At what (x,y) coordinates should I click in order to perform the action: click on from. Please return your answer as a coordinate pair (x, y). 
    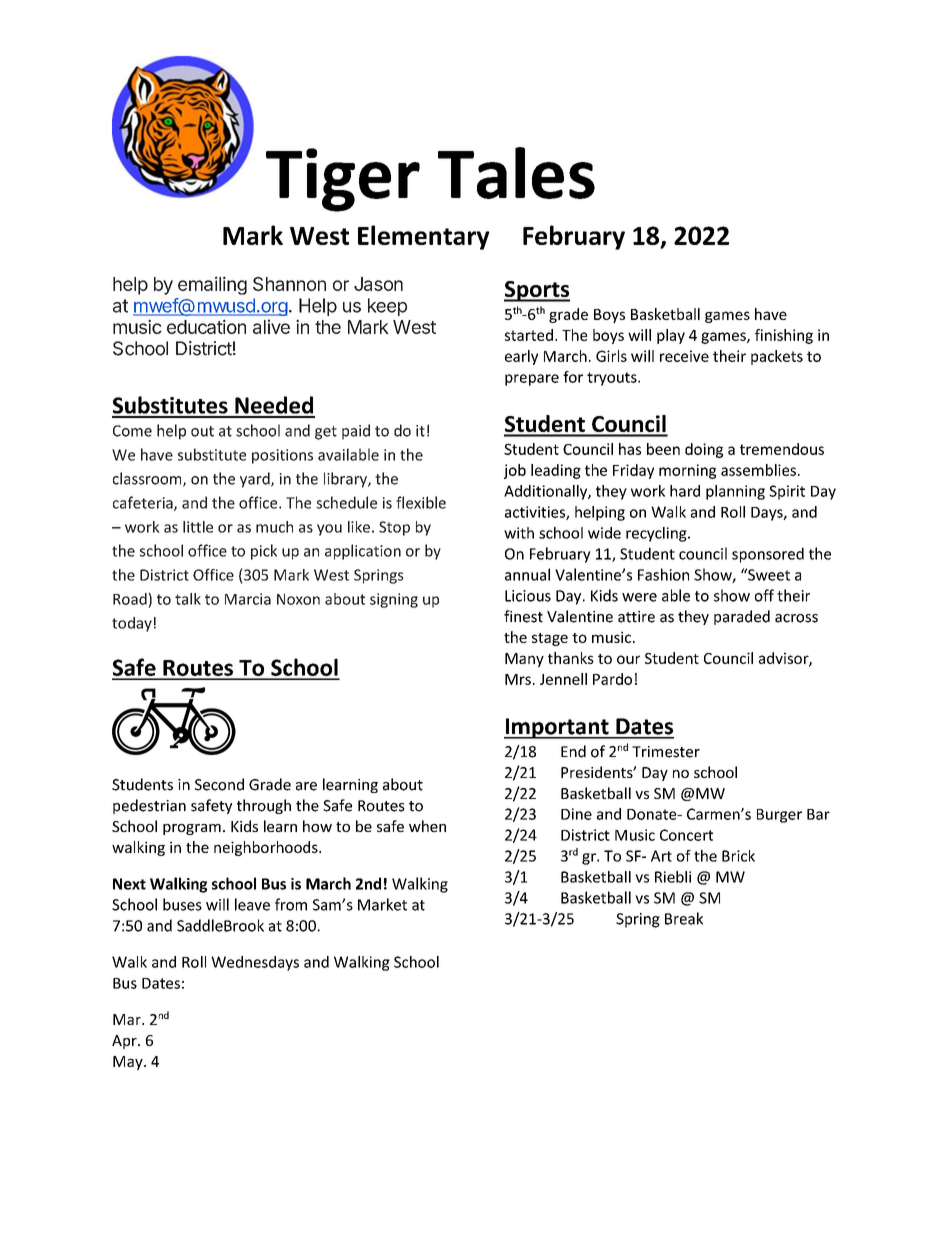
    Looking at the image, I should click on (291, 904).
